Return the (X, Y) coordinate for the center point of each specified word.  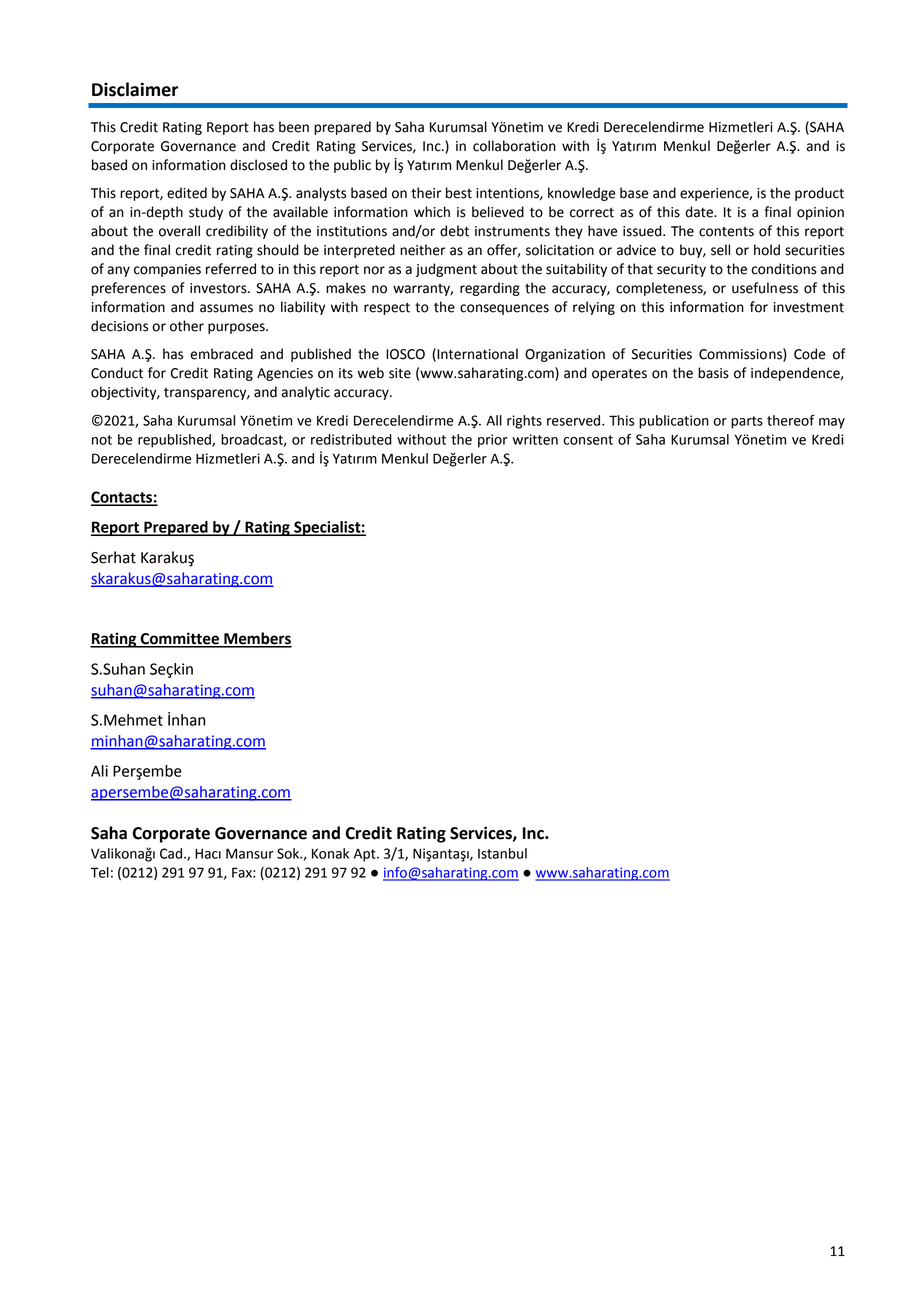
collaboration (514, 146)
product (819, 194)
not (102, 440)
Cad (171, 853)
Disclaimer (135, 89)
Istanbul (502, 853)
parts (747, 422)
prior (493, 441)
